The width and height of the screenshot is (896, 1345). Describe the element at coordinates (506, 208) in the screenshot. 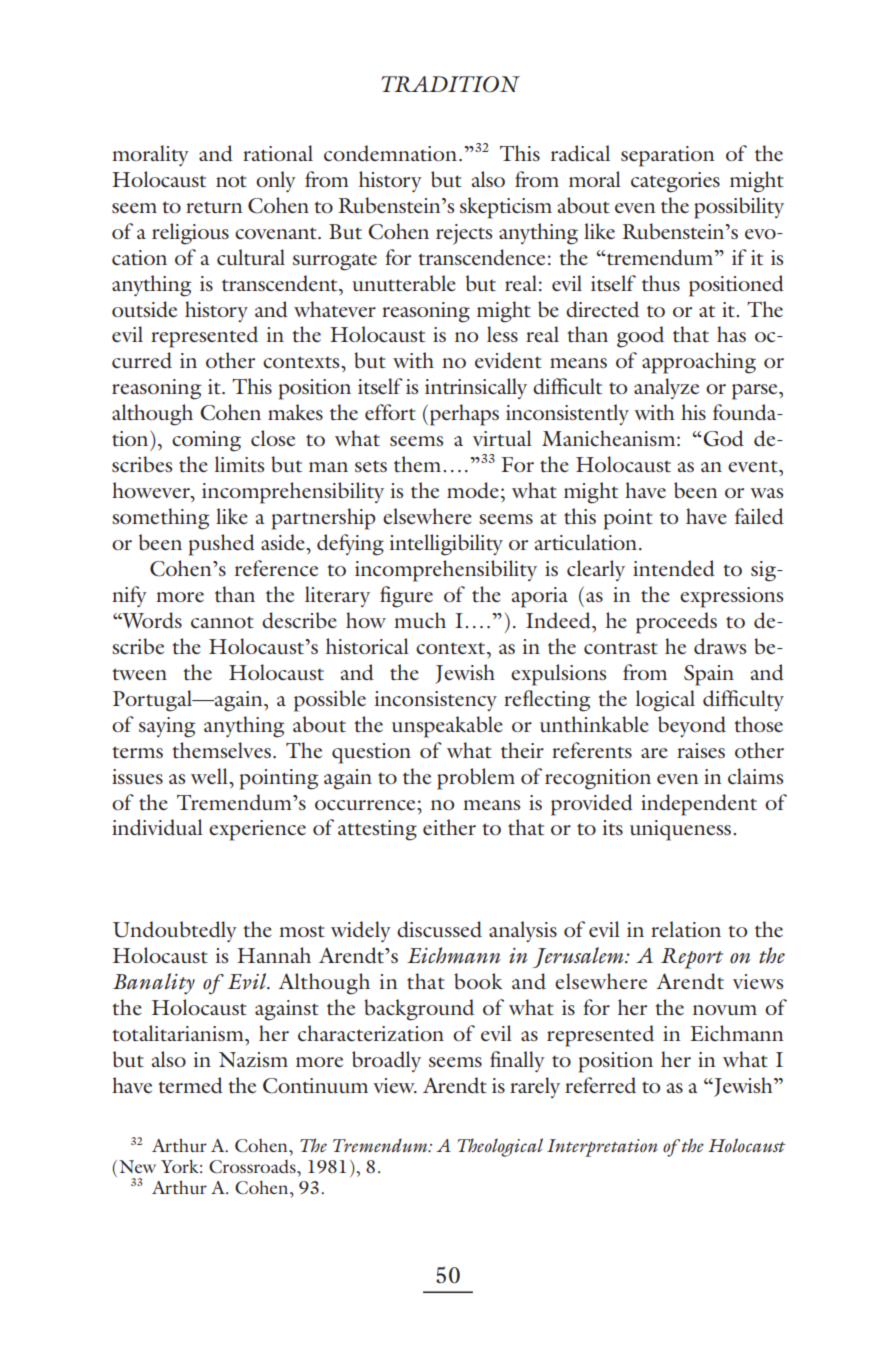

I see `skepticism` at that location.
